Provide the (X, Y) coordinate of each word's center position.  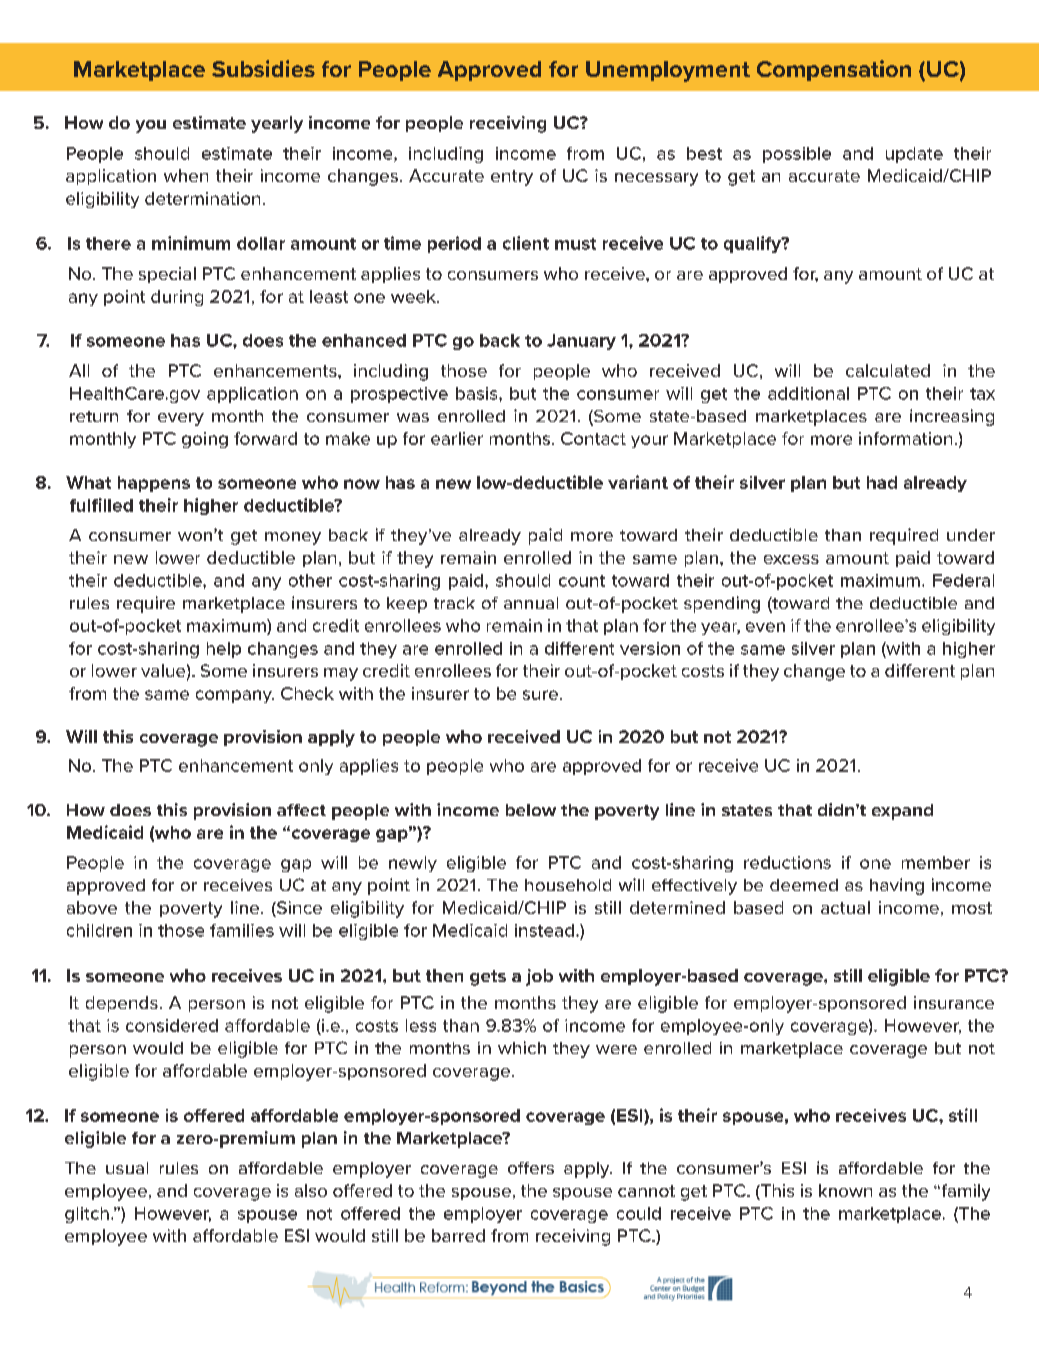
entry (512, 178)
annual (531, 603)
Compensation (834, 70)
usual (127, 1168)
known (845, 1190)
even (765, 627)
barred (458, 1235)
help (224, 650)
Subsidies (263, 68)
